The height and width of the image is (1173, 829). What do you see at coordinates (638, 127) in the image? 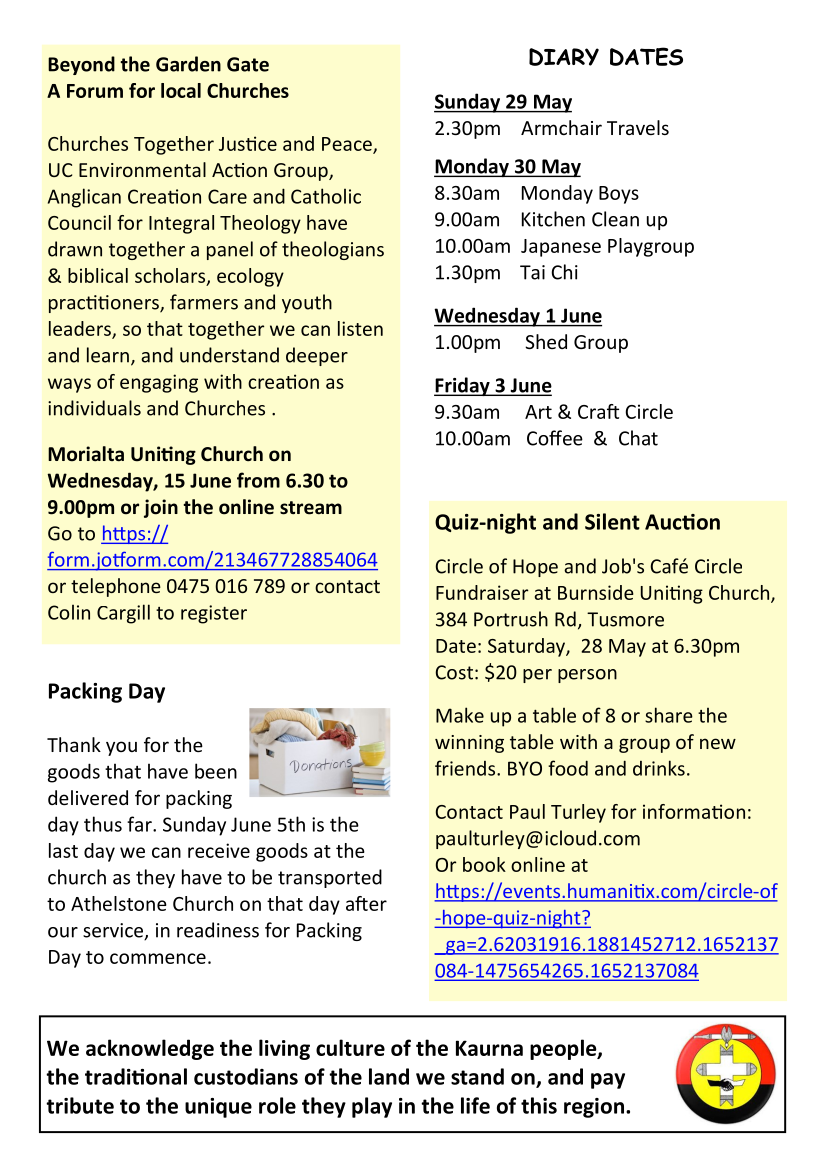
I see `Travels` at bounding box center [638, 127].
